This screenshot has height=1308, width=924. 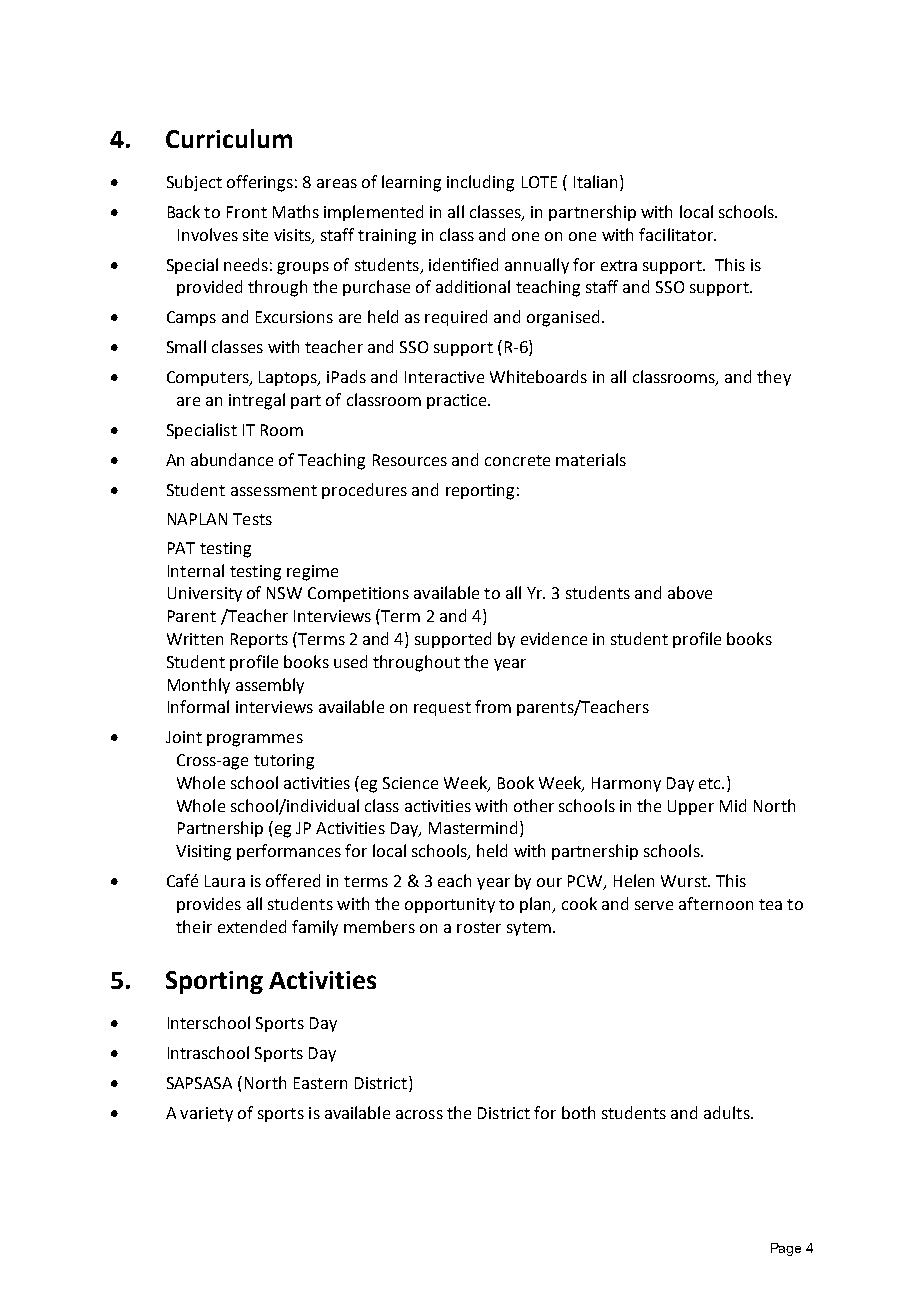 I want to click on offerings, so click(x=260, y=183).
